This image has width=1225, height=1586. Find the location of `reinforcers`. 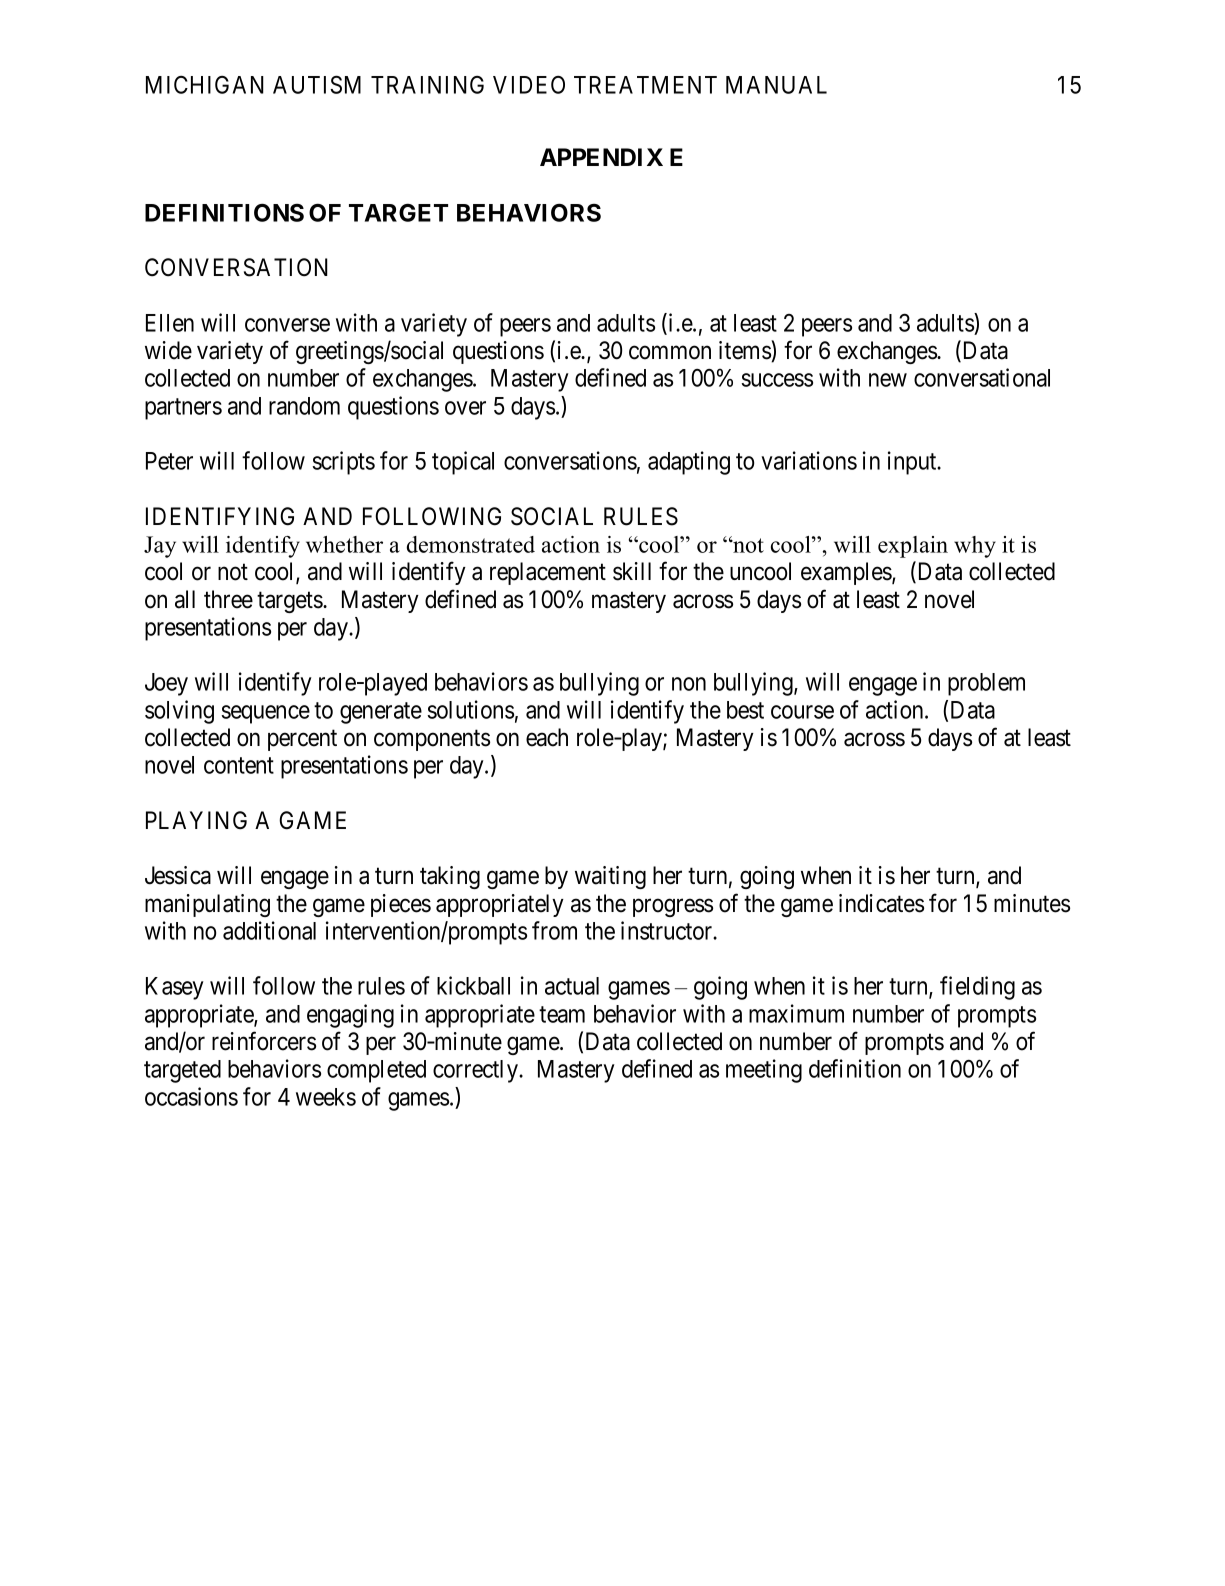

reinforcers is located at coordinates (264, 1041).
